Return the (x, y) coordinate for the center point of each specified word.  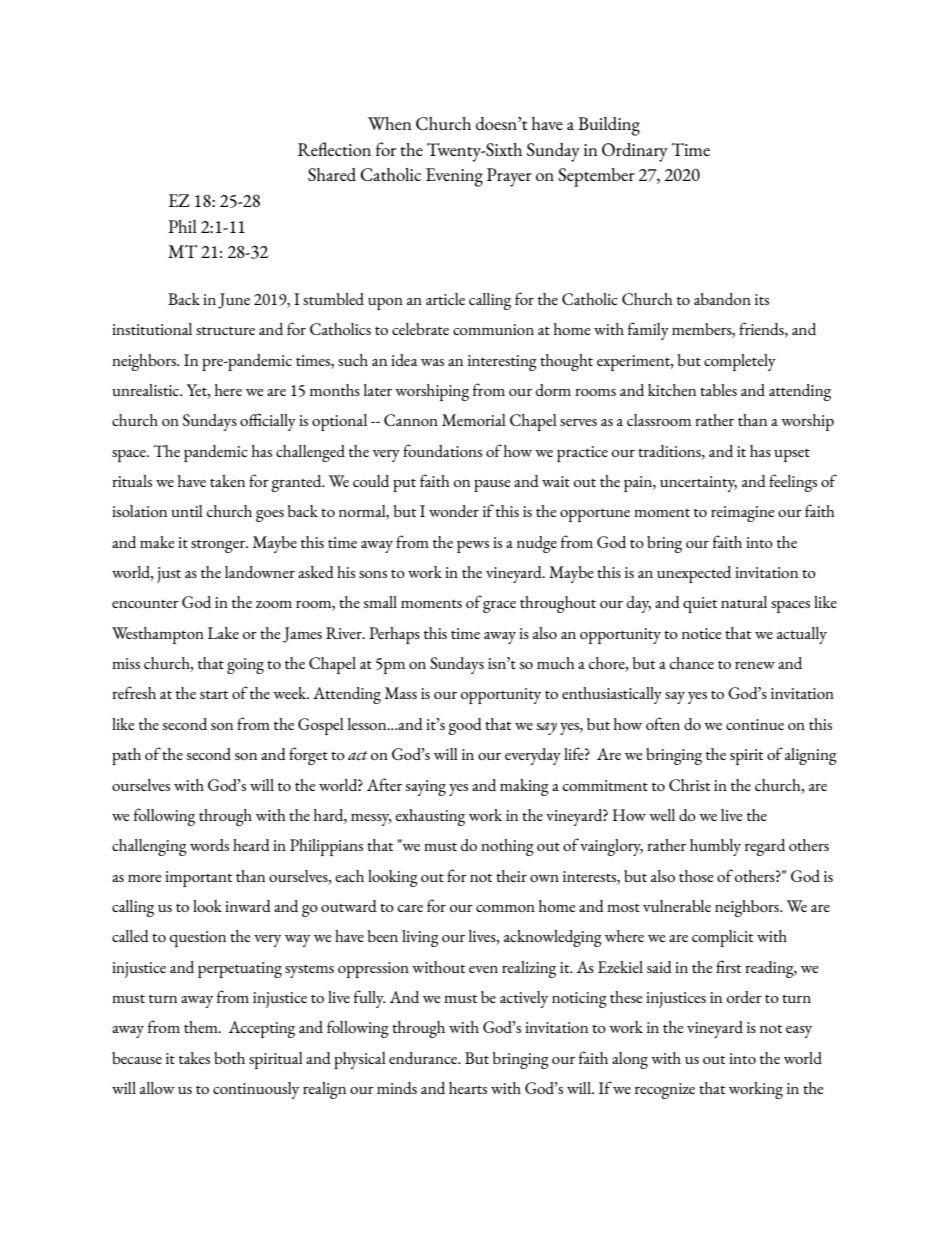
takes (194, 1058)
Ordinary (635, 152)
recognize (665, 1091)
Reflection (334, 149)
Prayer (509, 177)
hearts (468, 1088)
